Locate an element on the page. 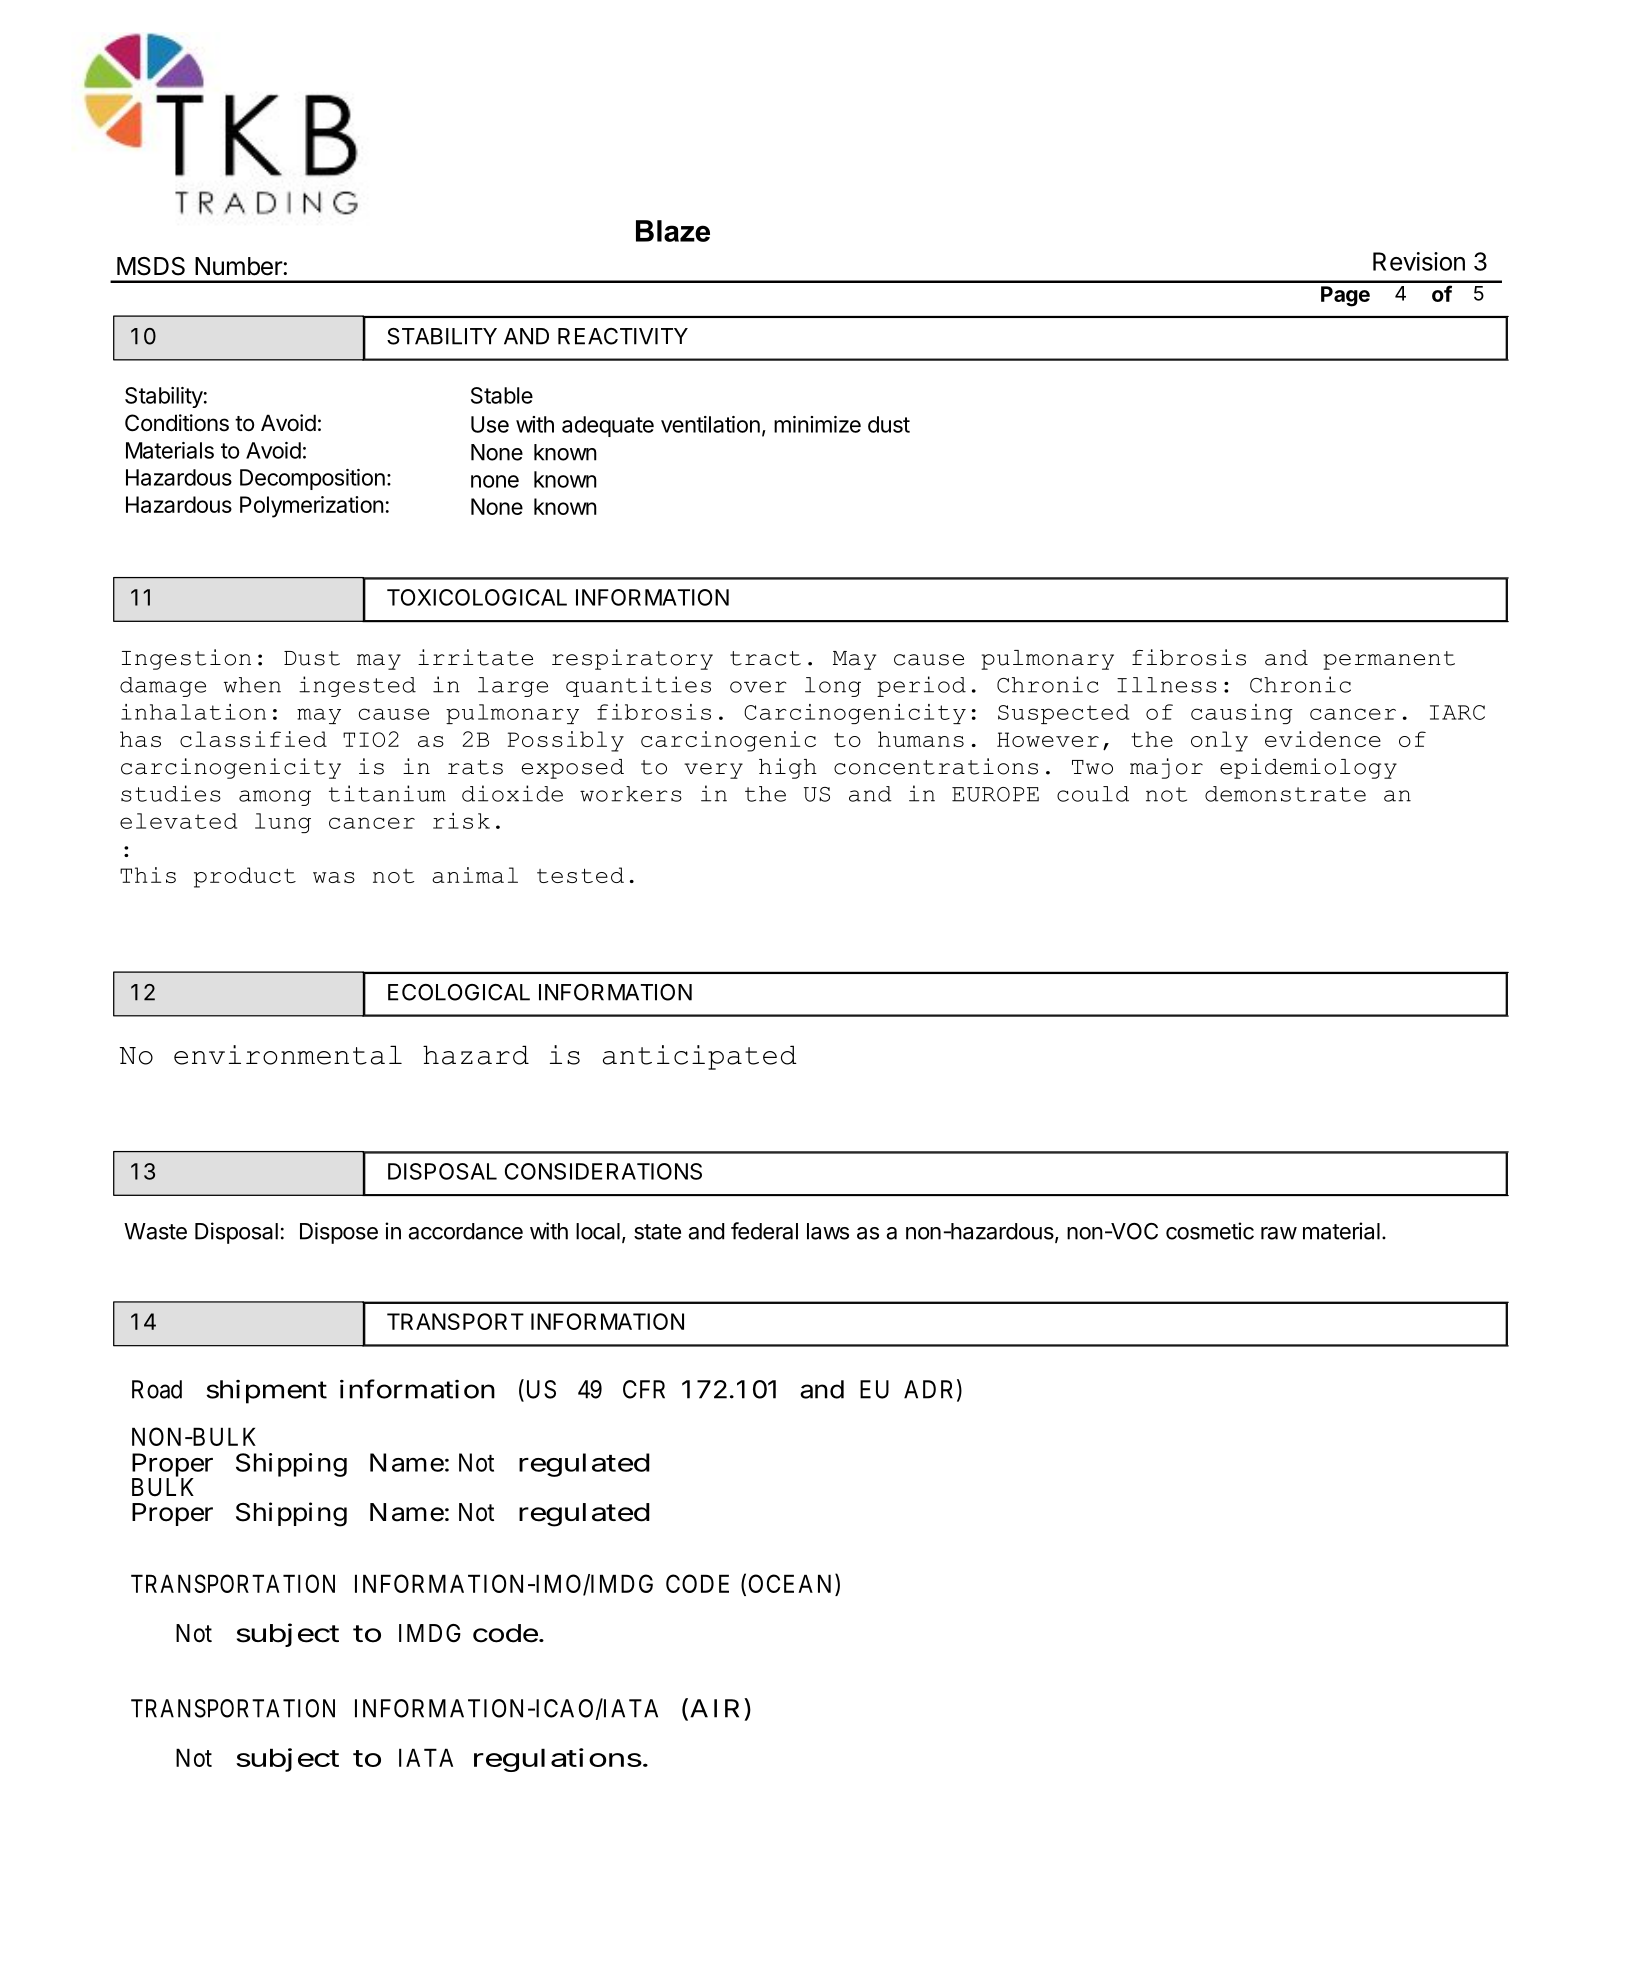  high is located at coordinates (788, 768).
